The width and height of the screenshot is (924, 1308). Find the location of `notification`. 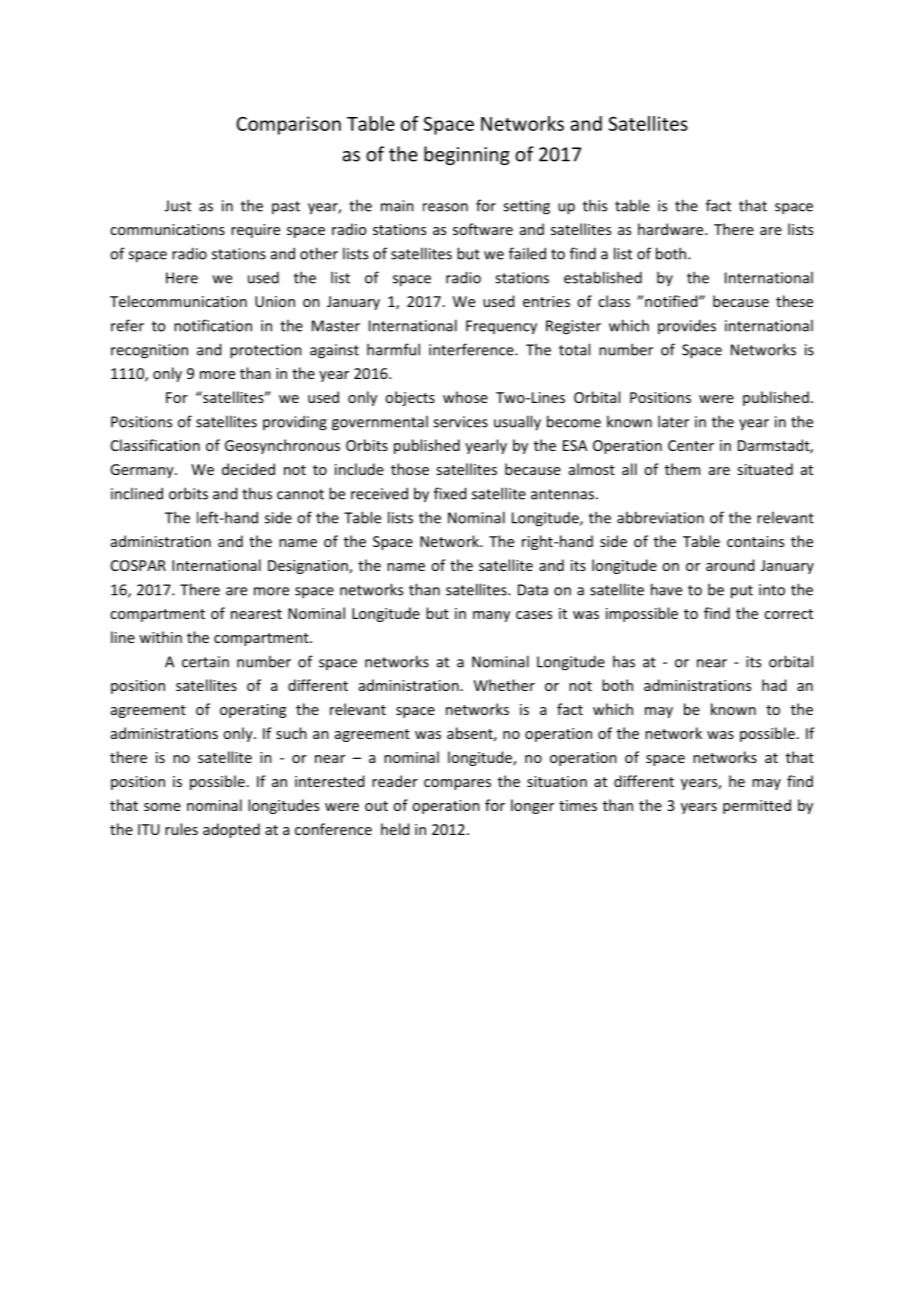

notification is located at coordinates (213, 325).
